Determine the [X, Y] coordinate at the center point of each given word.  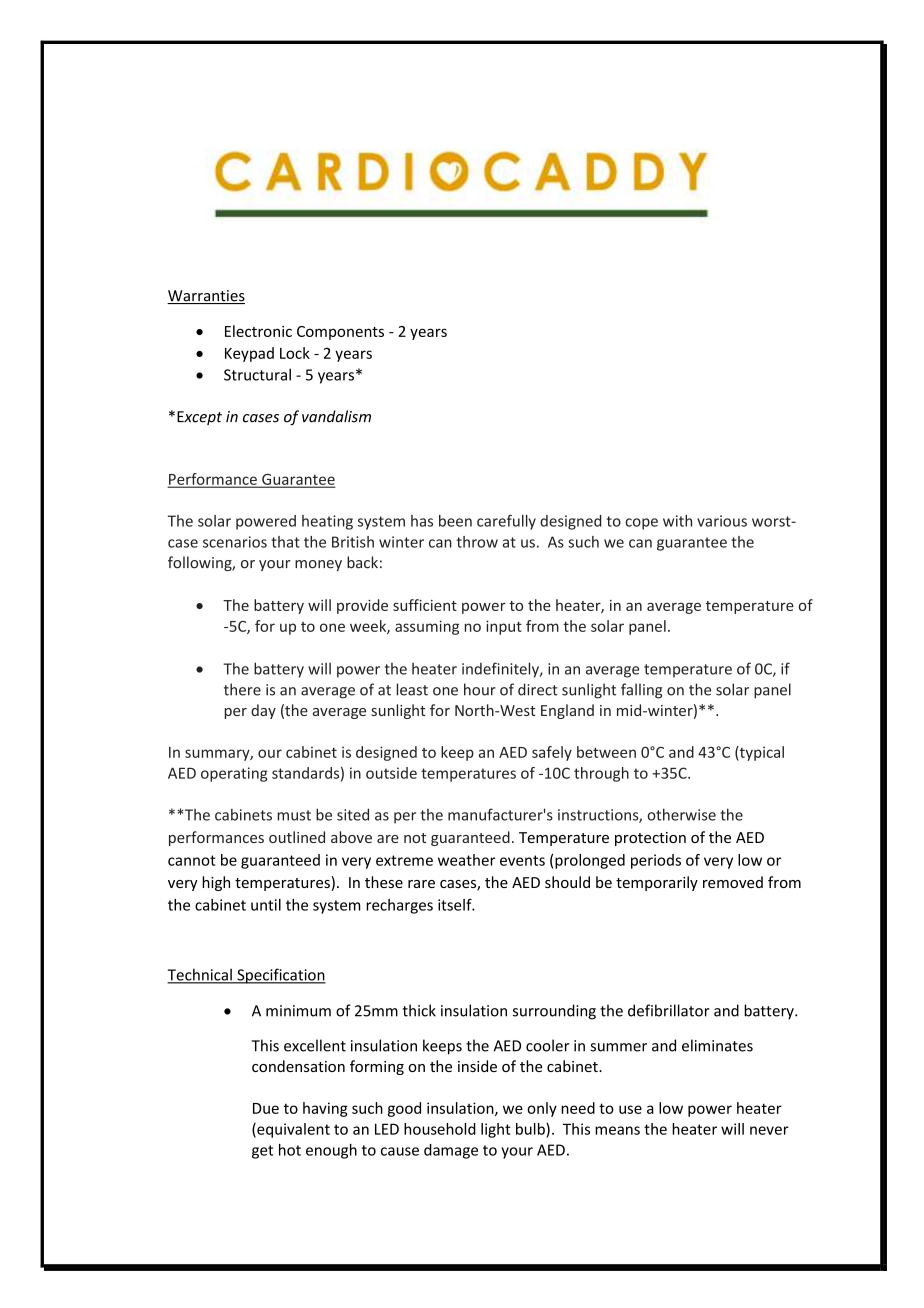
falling [641, 691]
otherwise [681, 814]
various [722, 521]
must [294, 815]
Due [266, 1108]
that [285, 542]
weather [466, 860]
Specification [280, 976]
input [504, 627]
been [455, 521]
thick [419, 1010]
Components [340, 333]
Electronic [258, 331]
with [677, 521]
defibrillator [669, 1010]
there [242, 689]
